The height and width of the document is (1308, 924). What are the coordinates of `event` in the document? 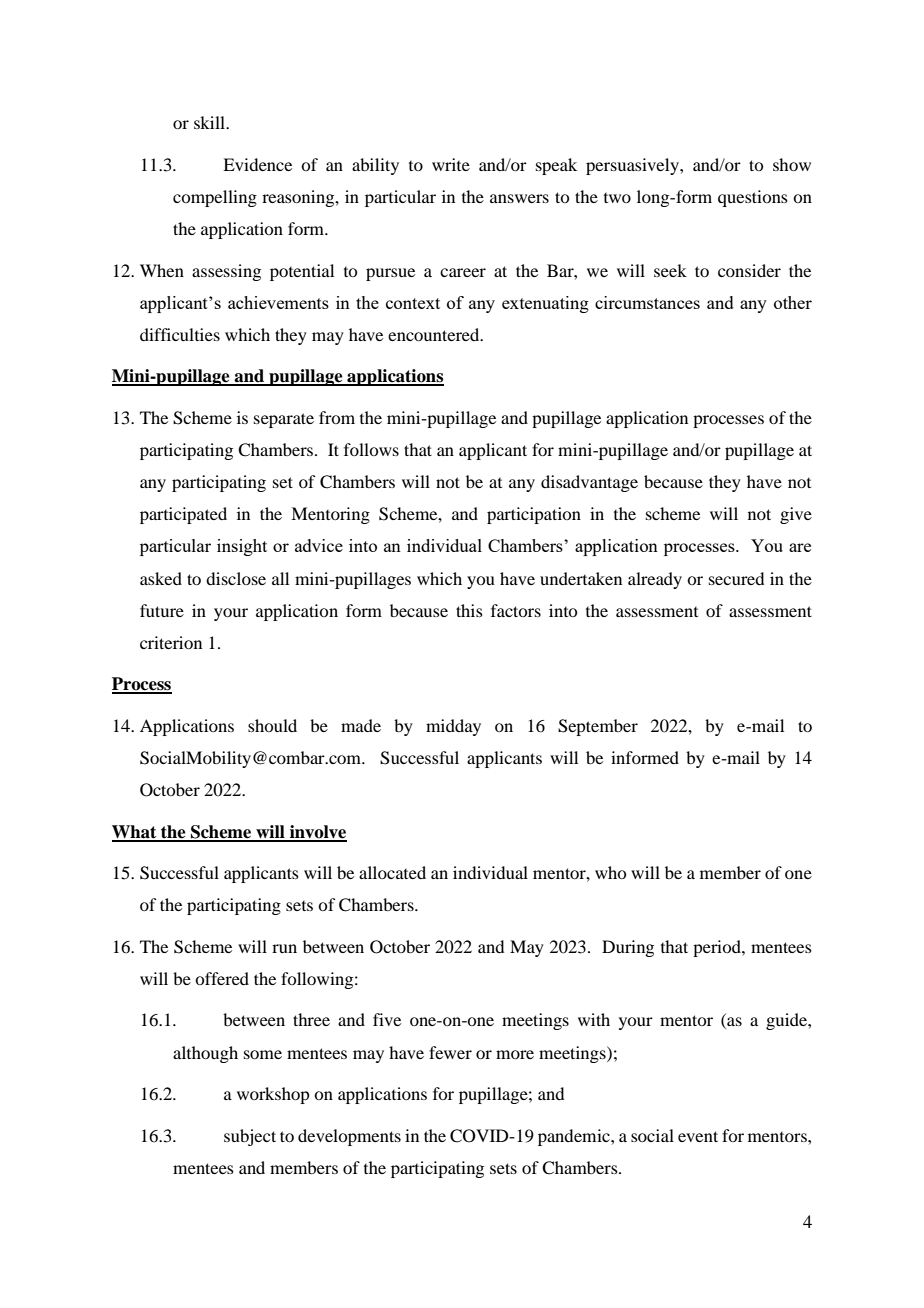 It's located at (698, 1136).
